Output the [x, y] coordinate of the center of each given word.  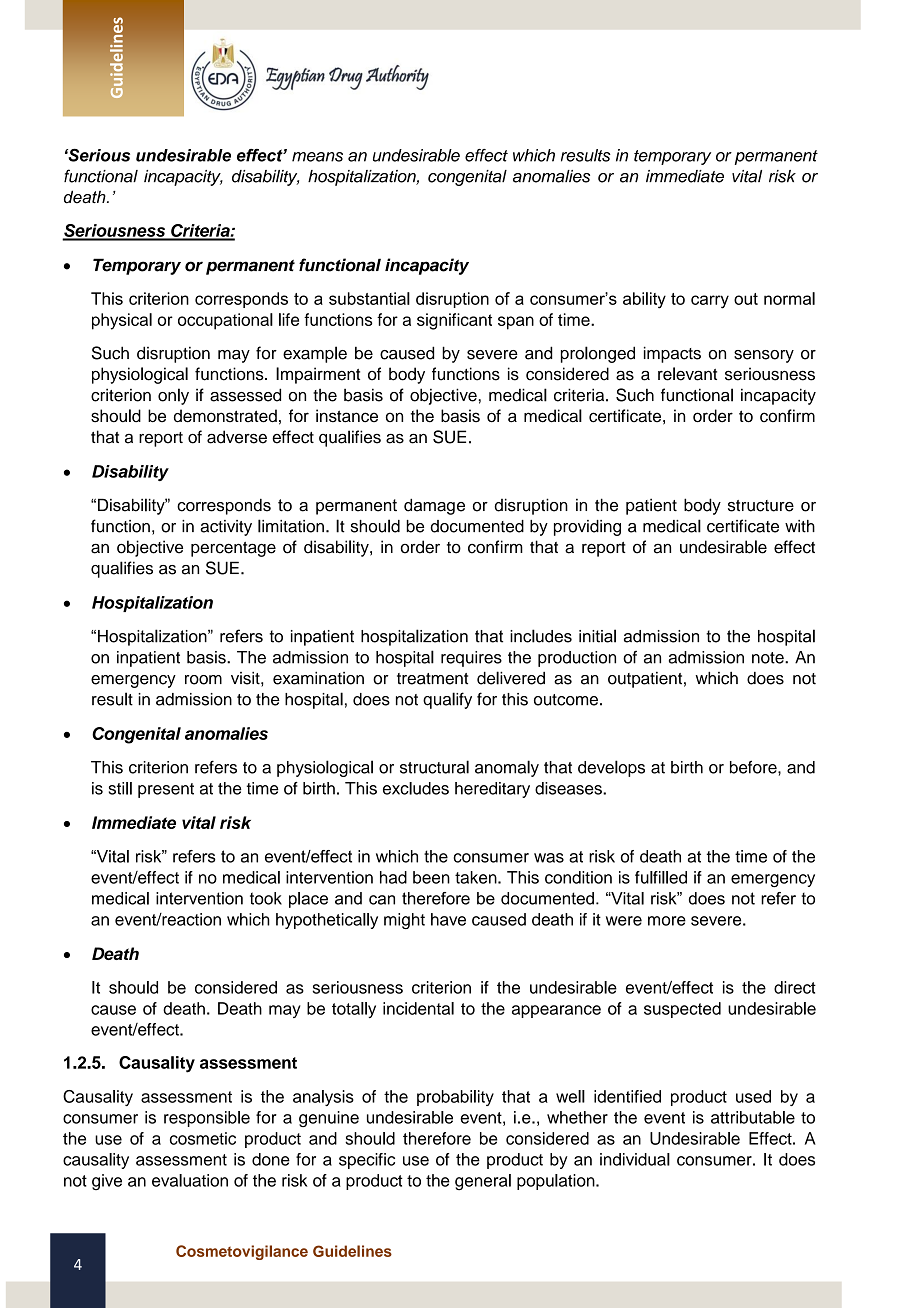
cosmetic [203, 1138]
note [769, 658]
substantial [369, 298]
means [317, 157]
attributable [753, 1117]
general [483, 1182]
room [203, 680]
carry [710, 302]
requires [471, 659]
